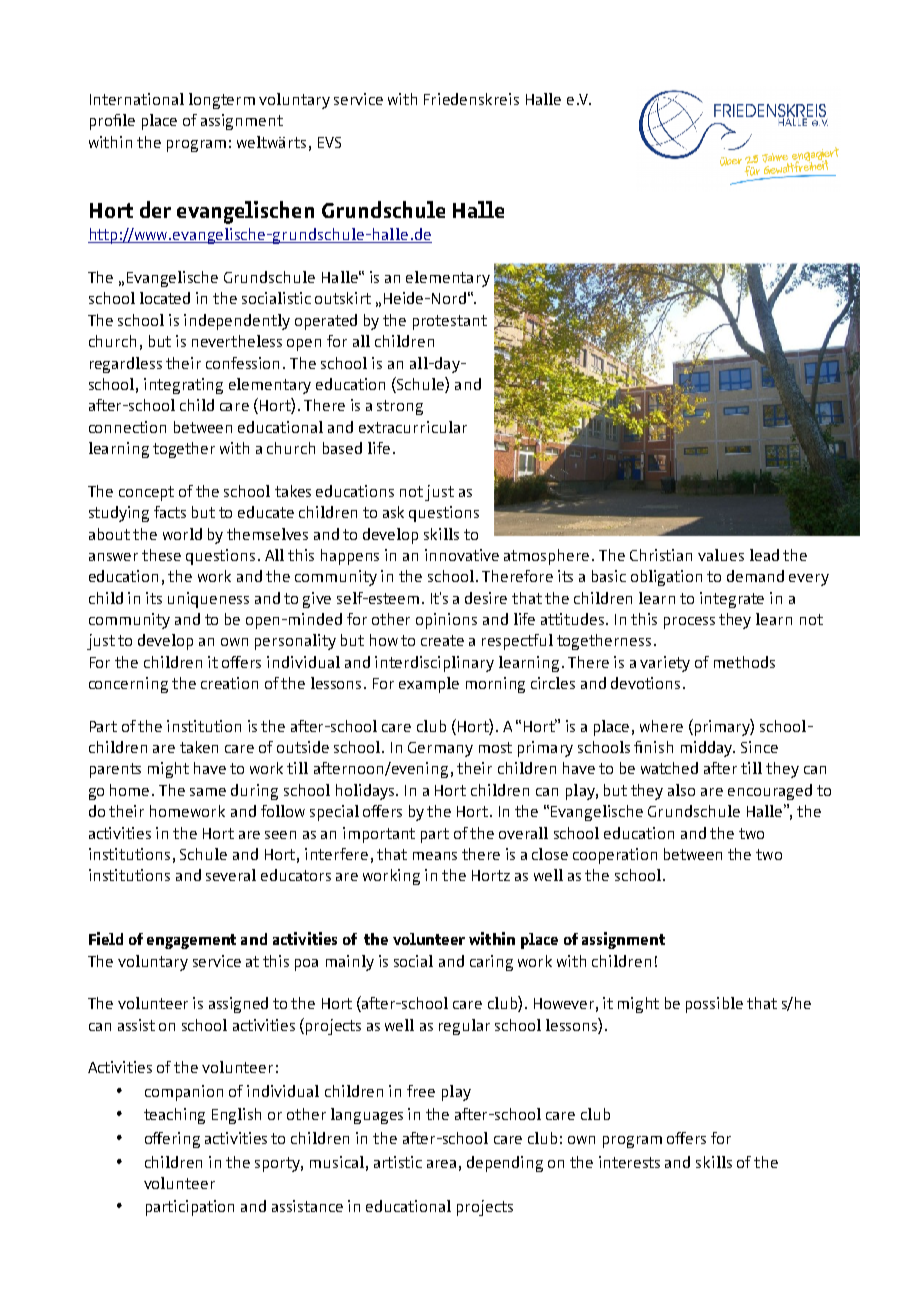 This screenshot has height=1308, width=924. What do you see at coordinates (222, 101) in the screenshot?
I see `longterm` at bounding box center [222, 101].
